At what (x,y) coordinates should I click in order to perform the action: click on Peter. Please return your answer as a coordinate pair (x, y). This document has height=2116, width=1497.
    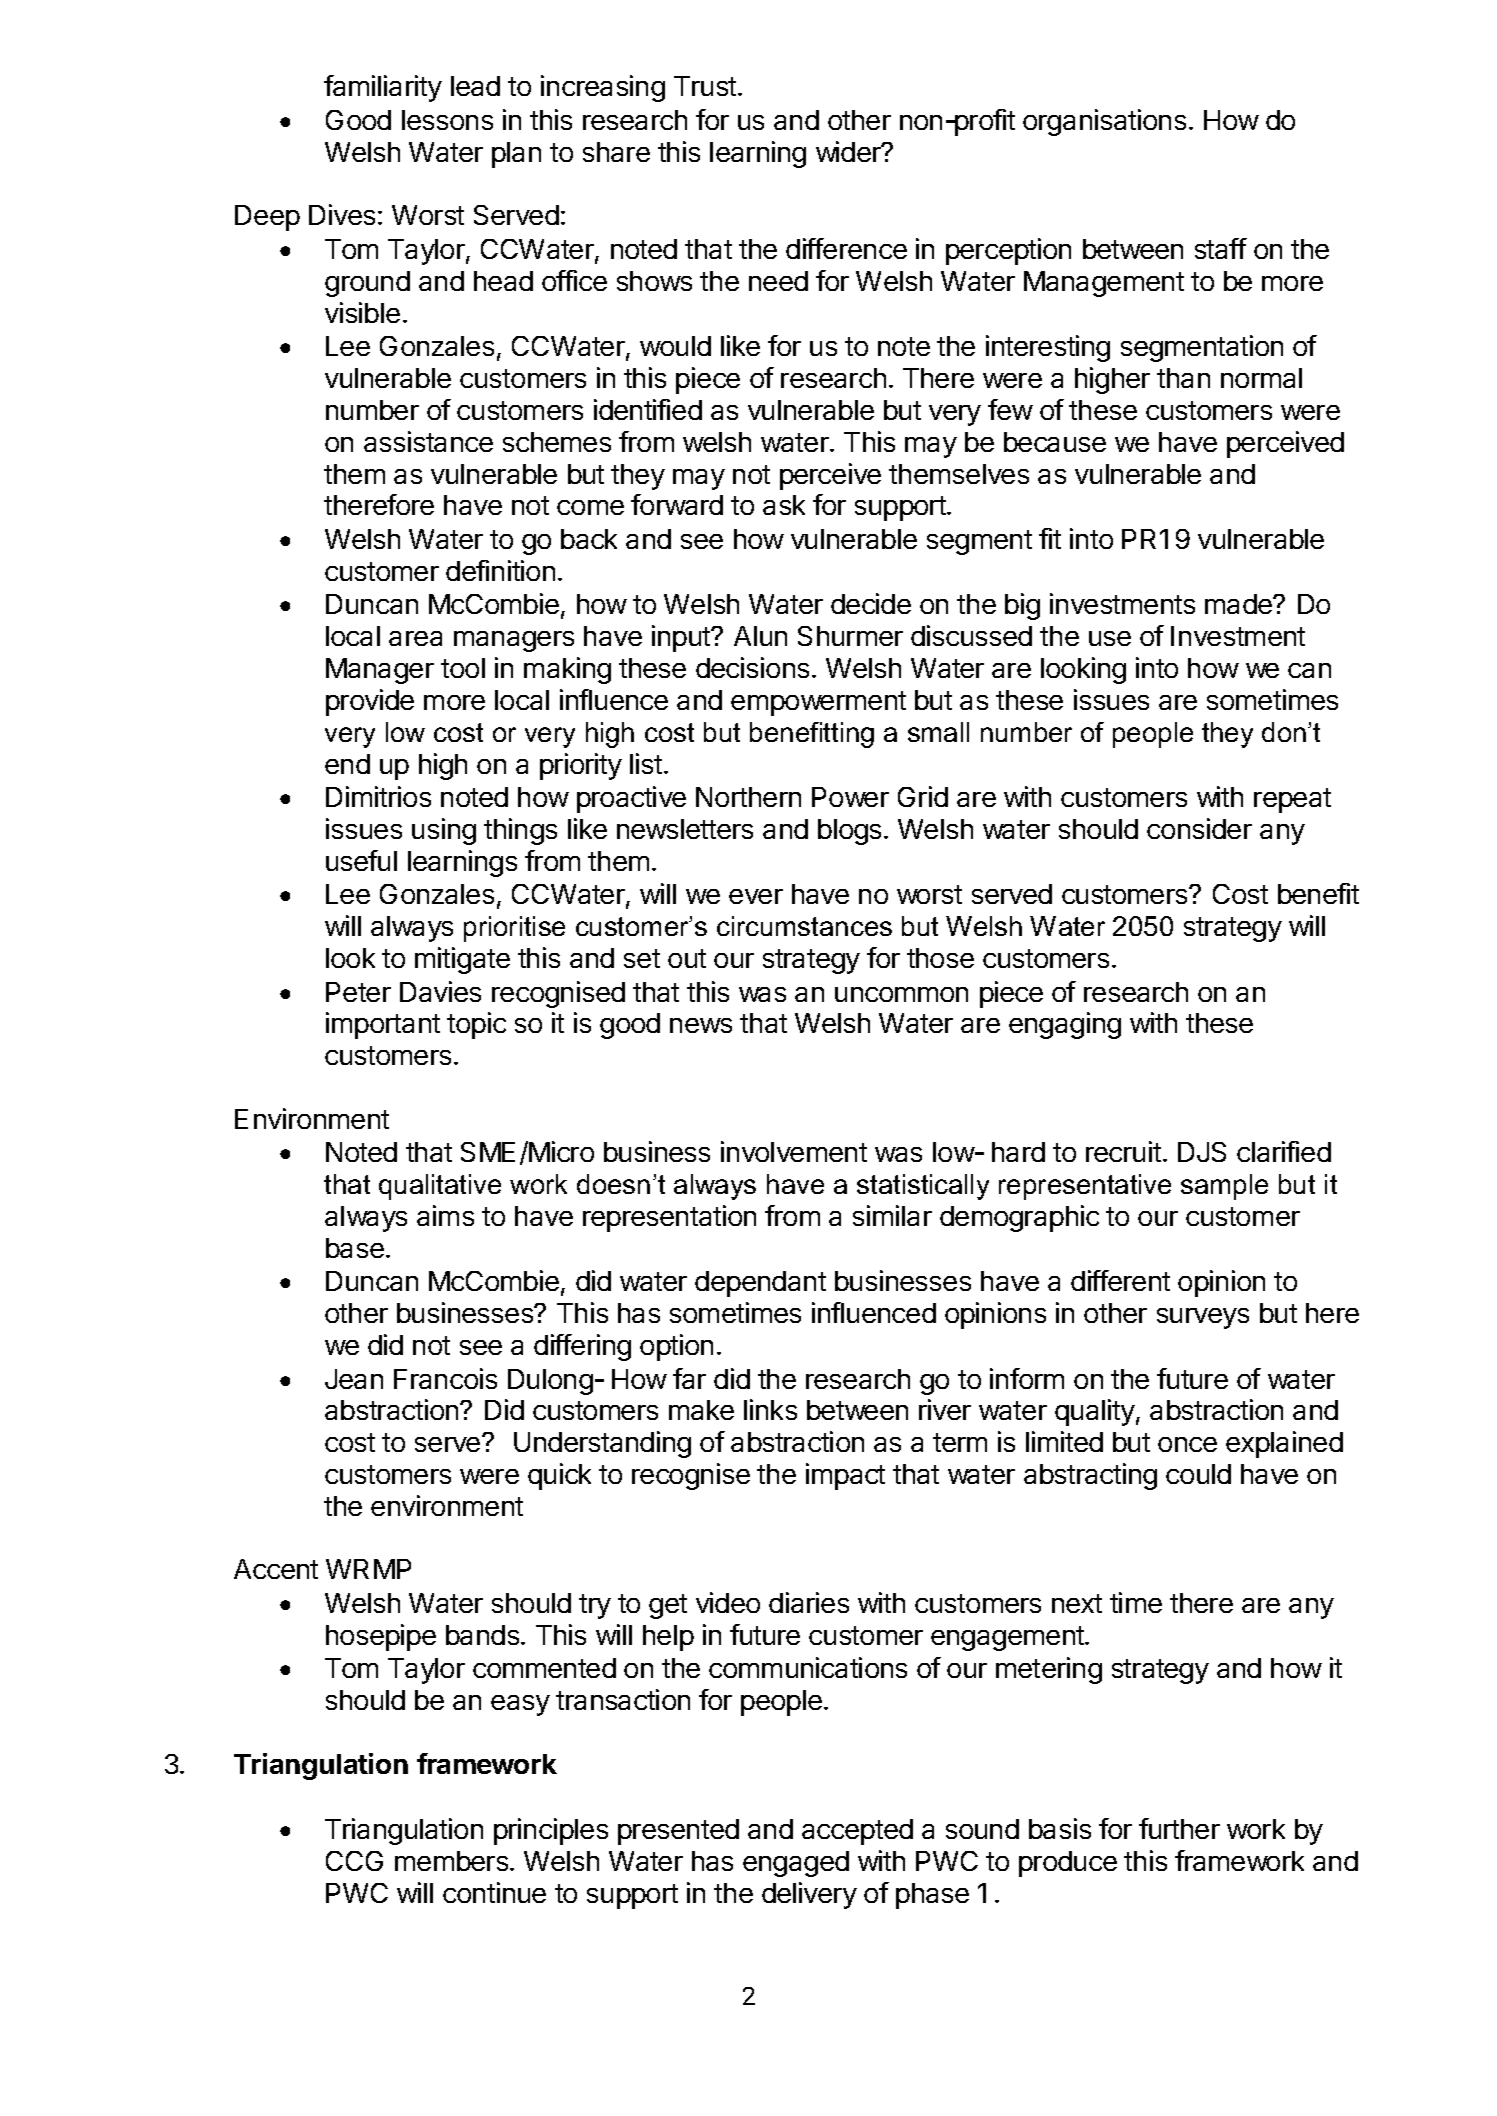
    Looking at the image, I should click on (358, 992).
